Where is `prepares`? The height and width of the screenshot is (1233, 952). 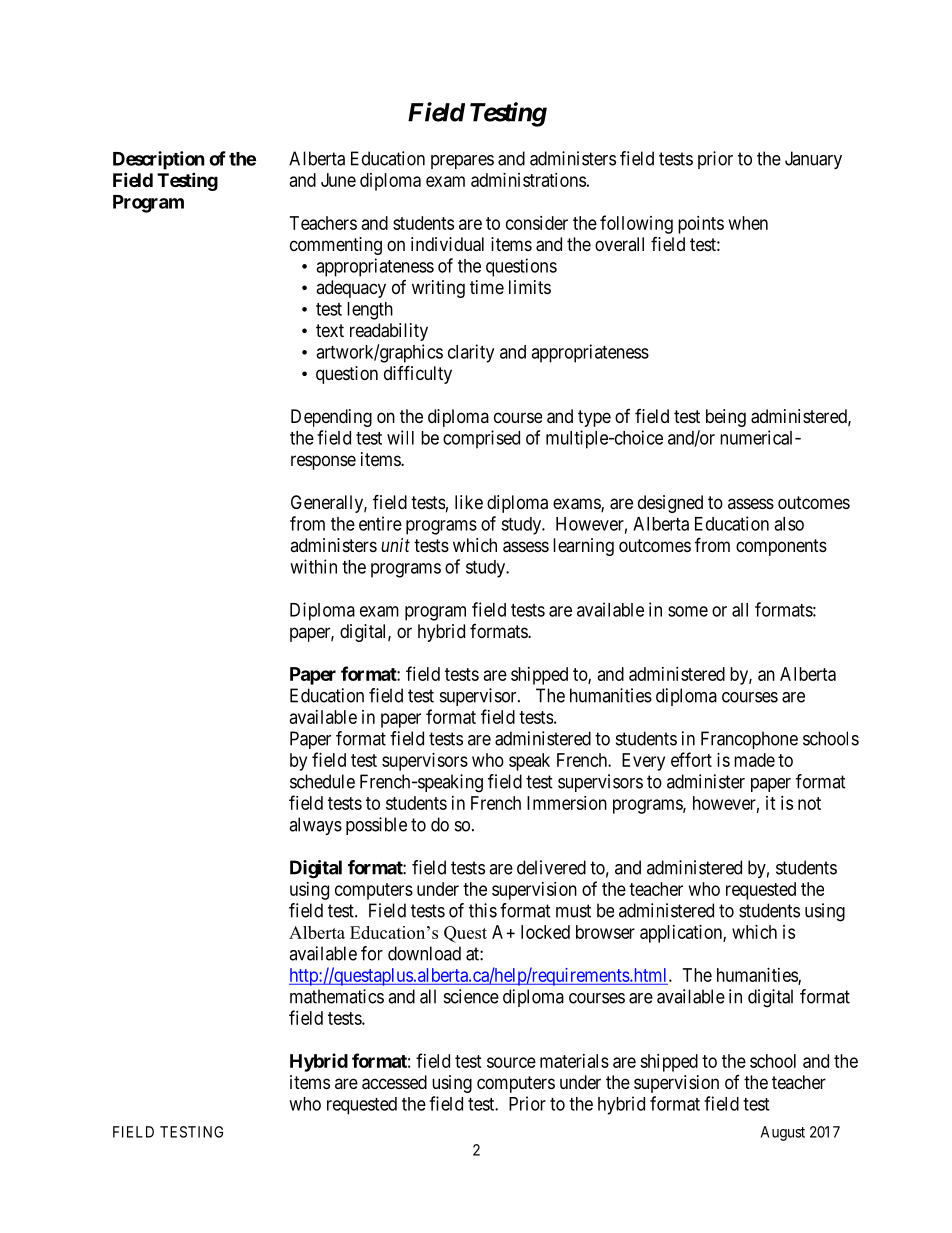
prepares is located at coordinates (462, 162).
